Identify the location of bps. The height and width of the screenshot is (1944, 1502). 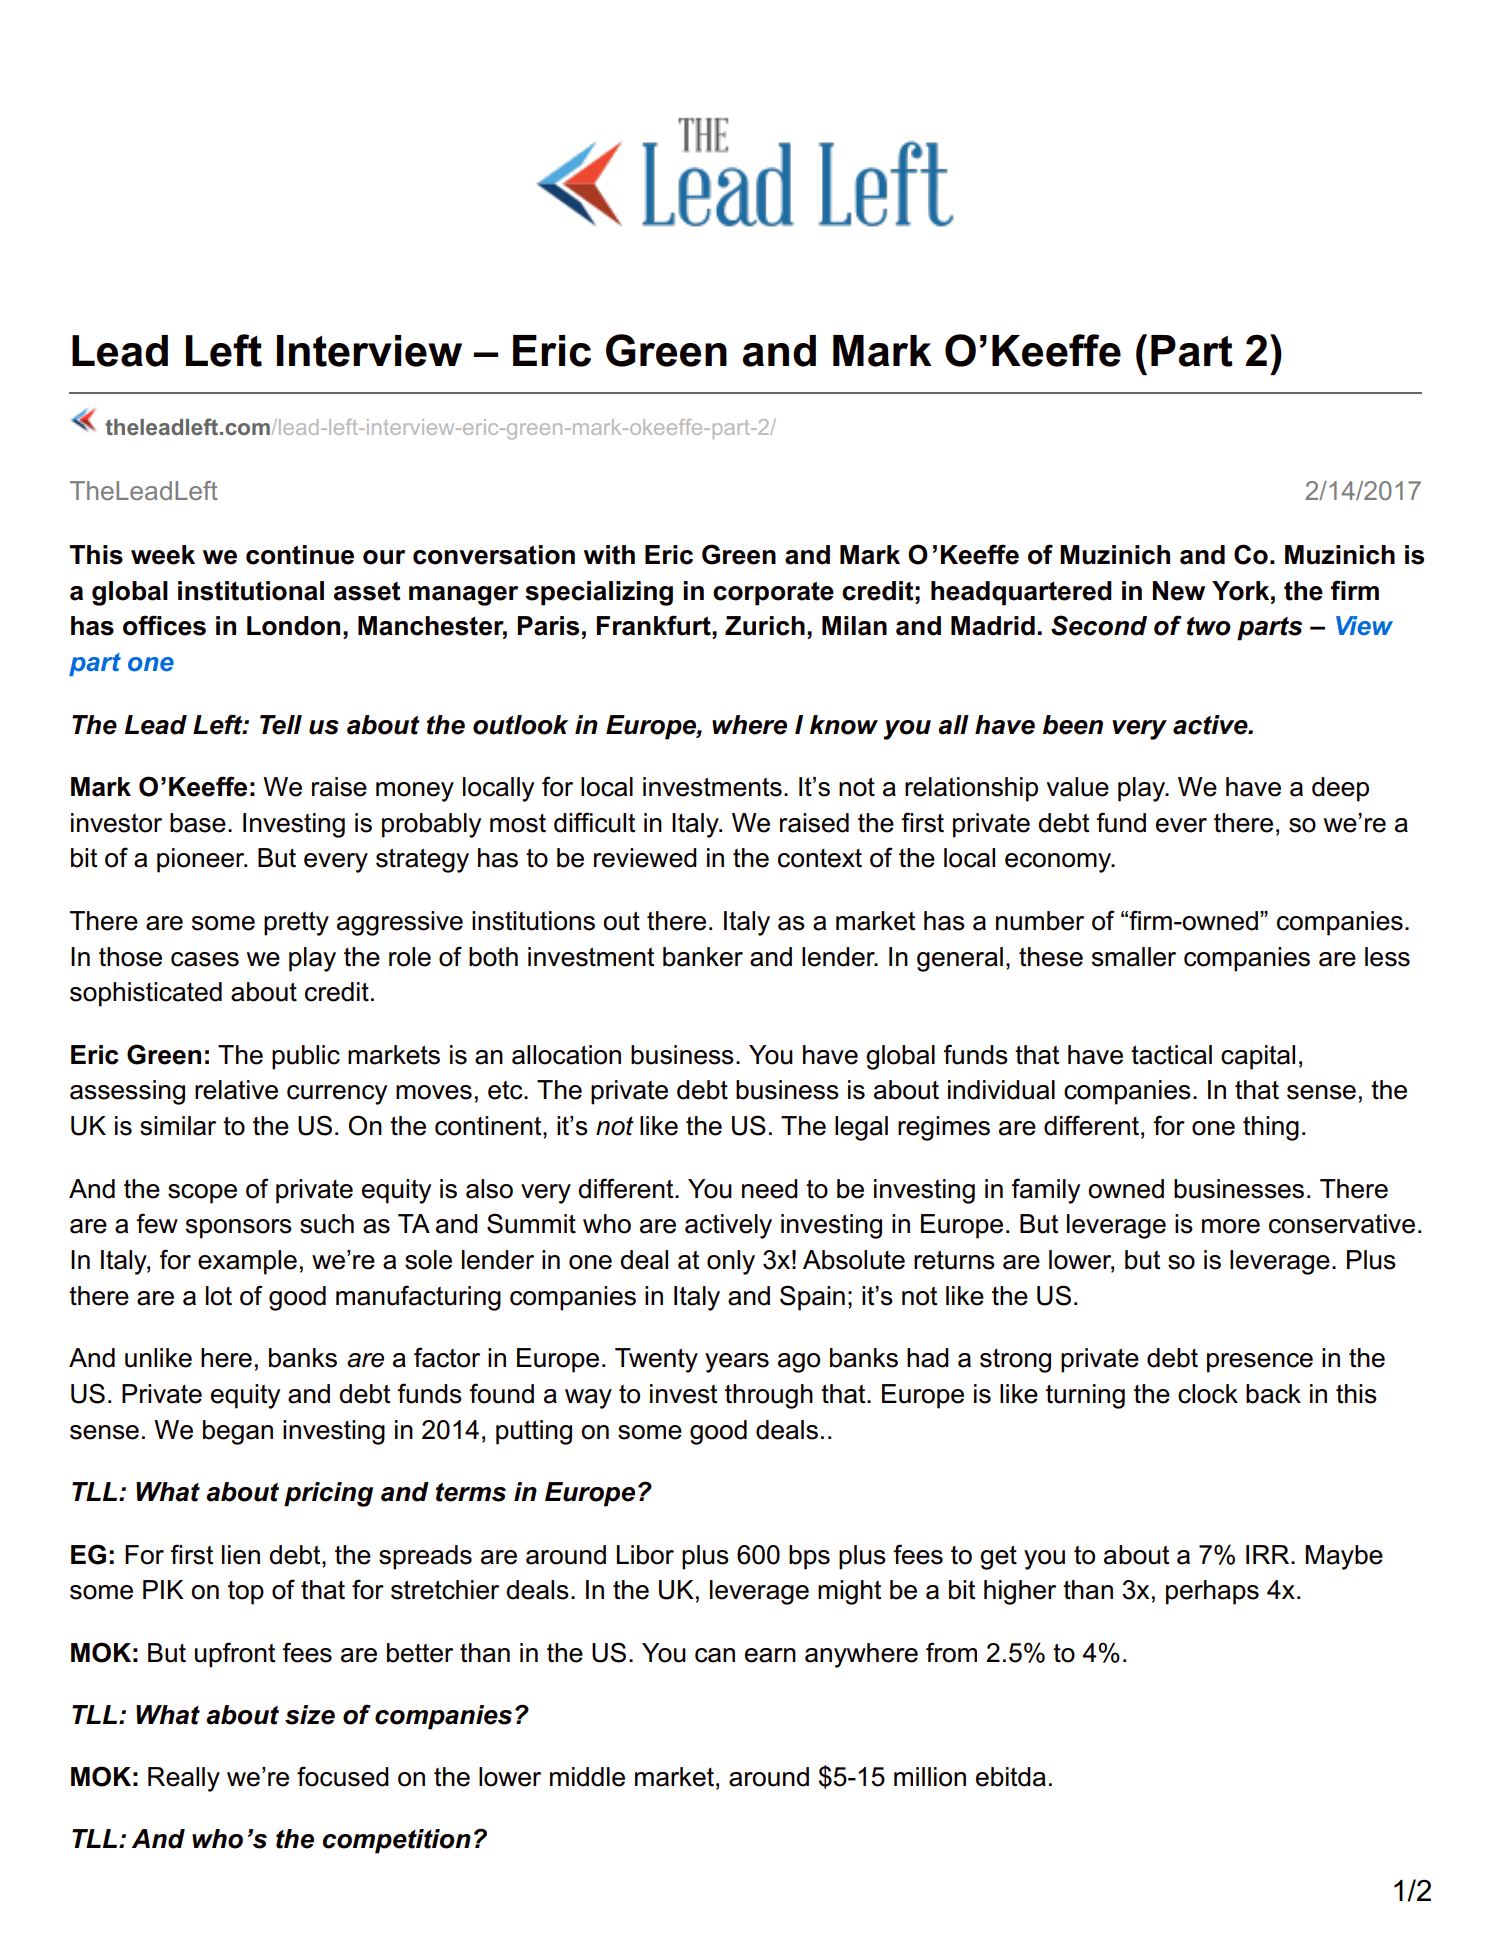
(809, 1557).
